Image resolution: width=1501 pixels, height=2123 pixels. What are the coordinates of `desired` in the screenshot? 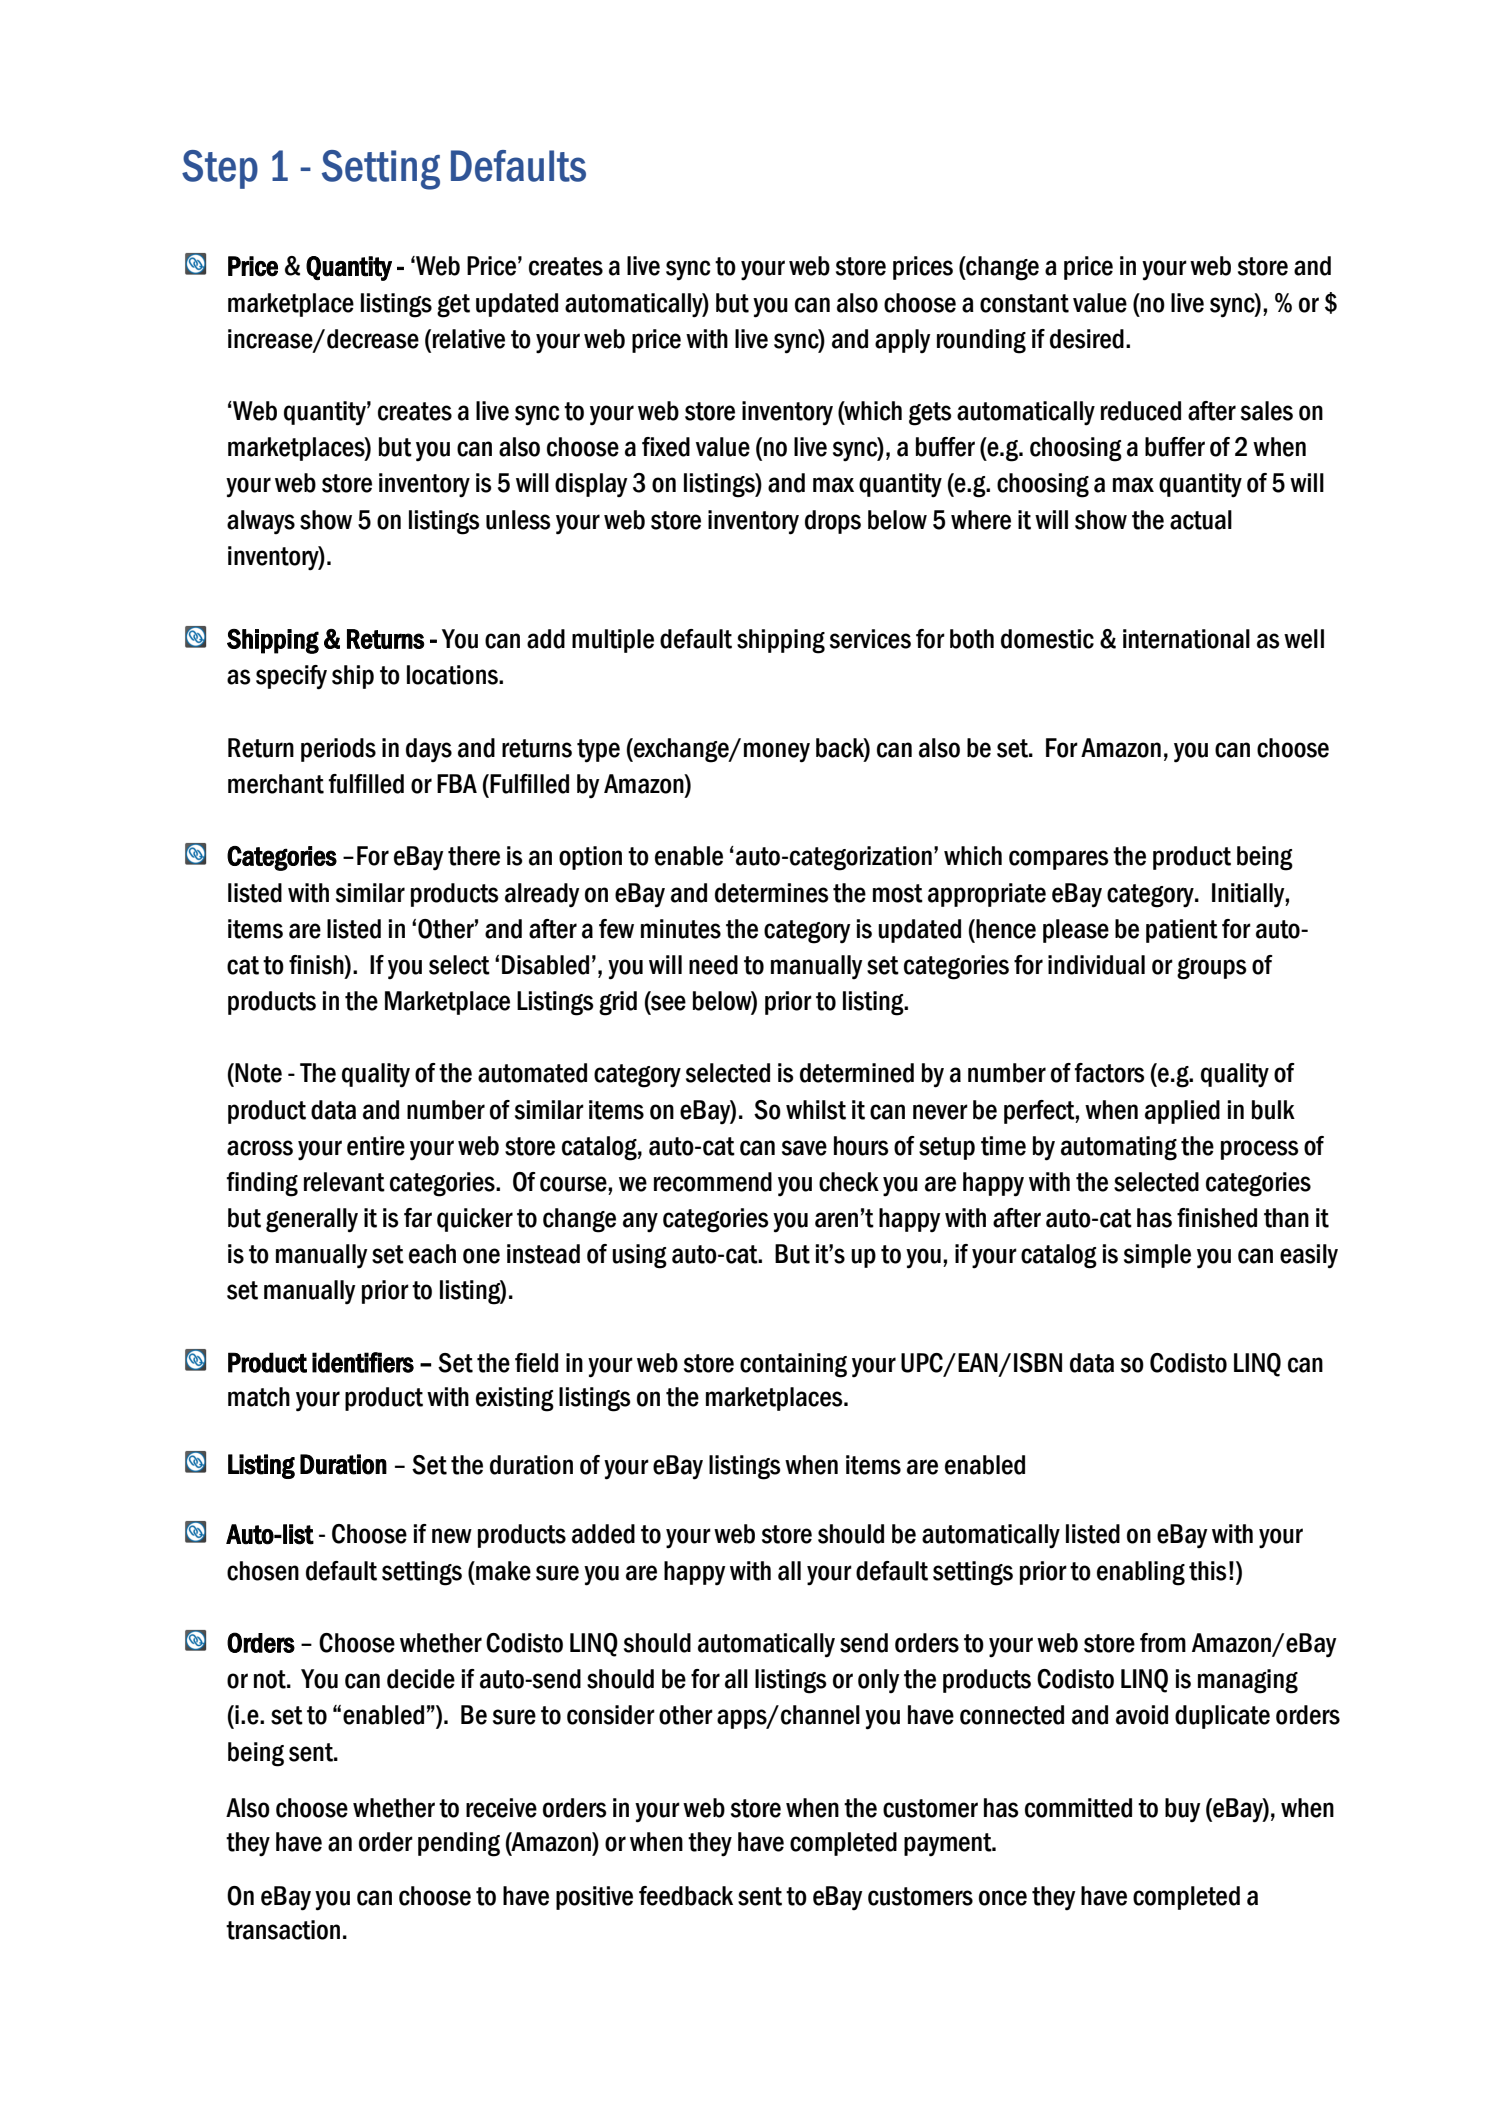 It's located at (1087, 339).
